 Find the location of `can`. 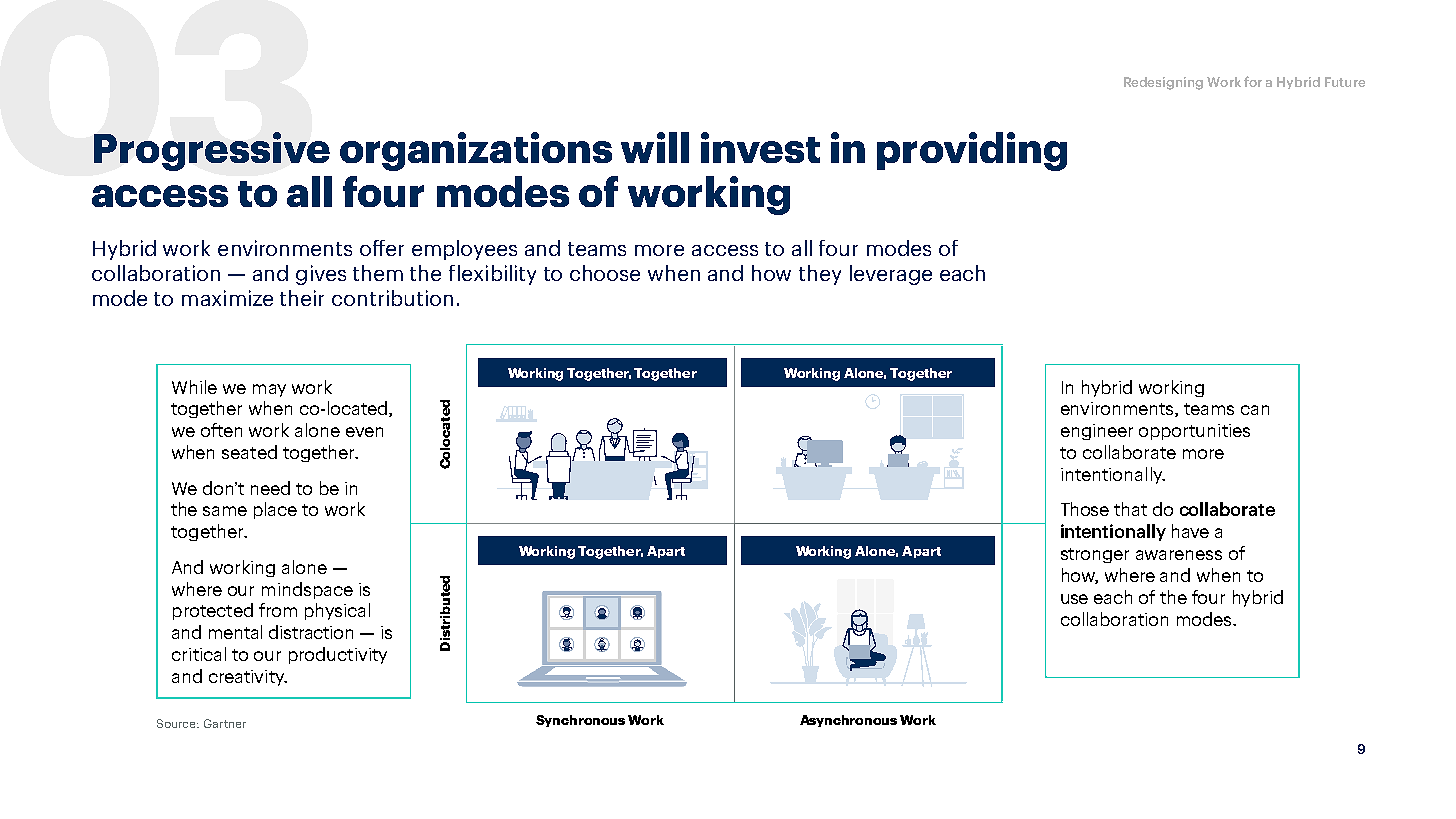

can is located at coordinates (1255, 410).
